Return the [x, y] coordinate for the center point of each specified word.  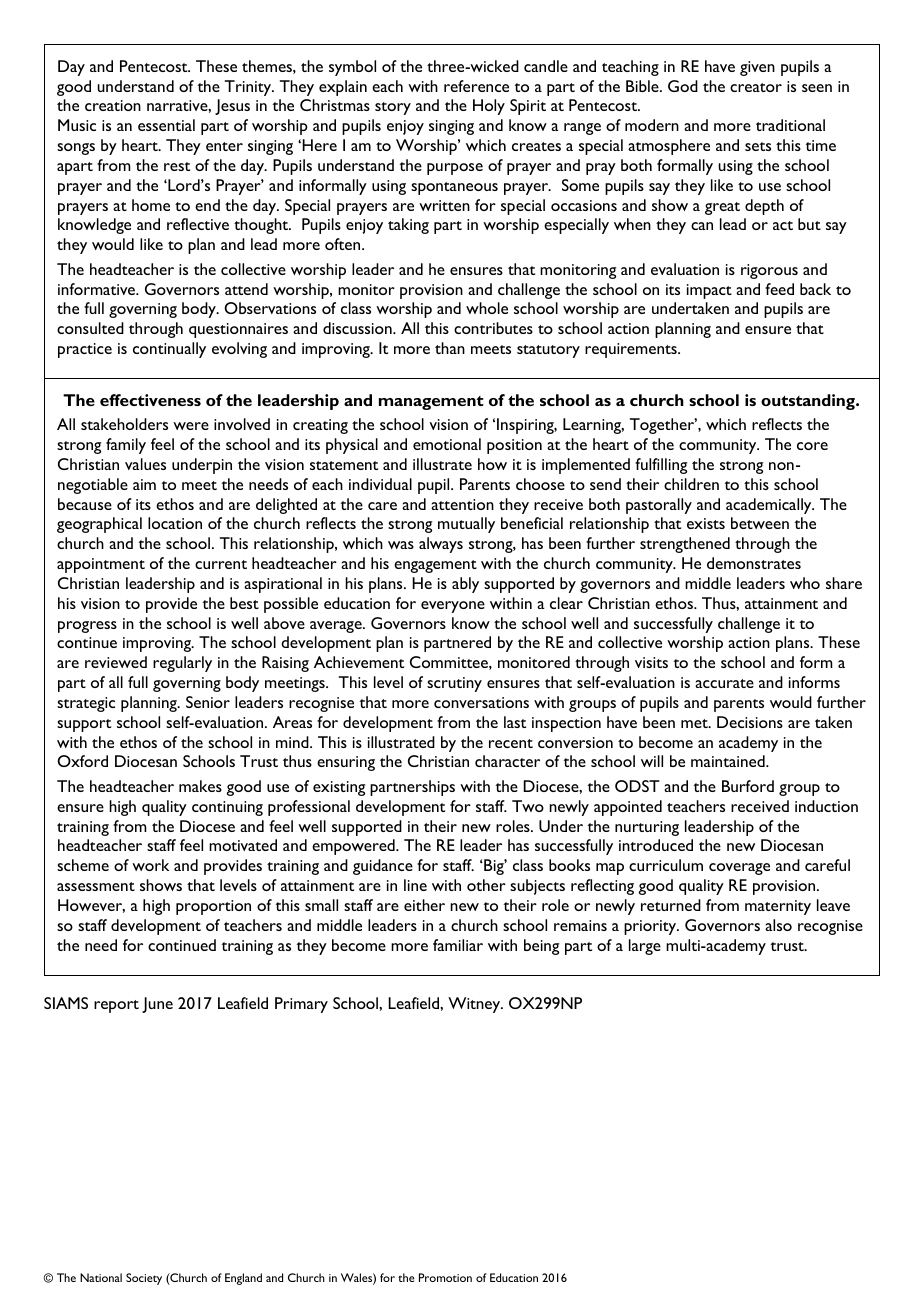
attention [462, 504]
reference [476, 86]
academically [770, 506]
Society [144, 1279]
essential [166, 125]
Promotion [445, 1277]
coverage [739, 869]
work [150, 865]
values [145, 464]
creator [756, 87]
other [486, 885]
